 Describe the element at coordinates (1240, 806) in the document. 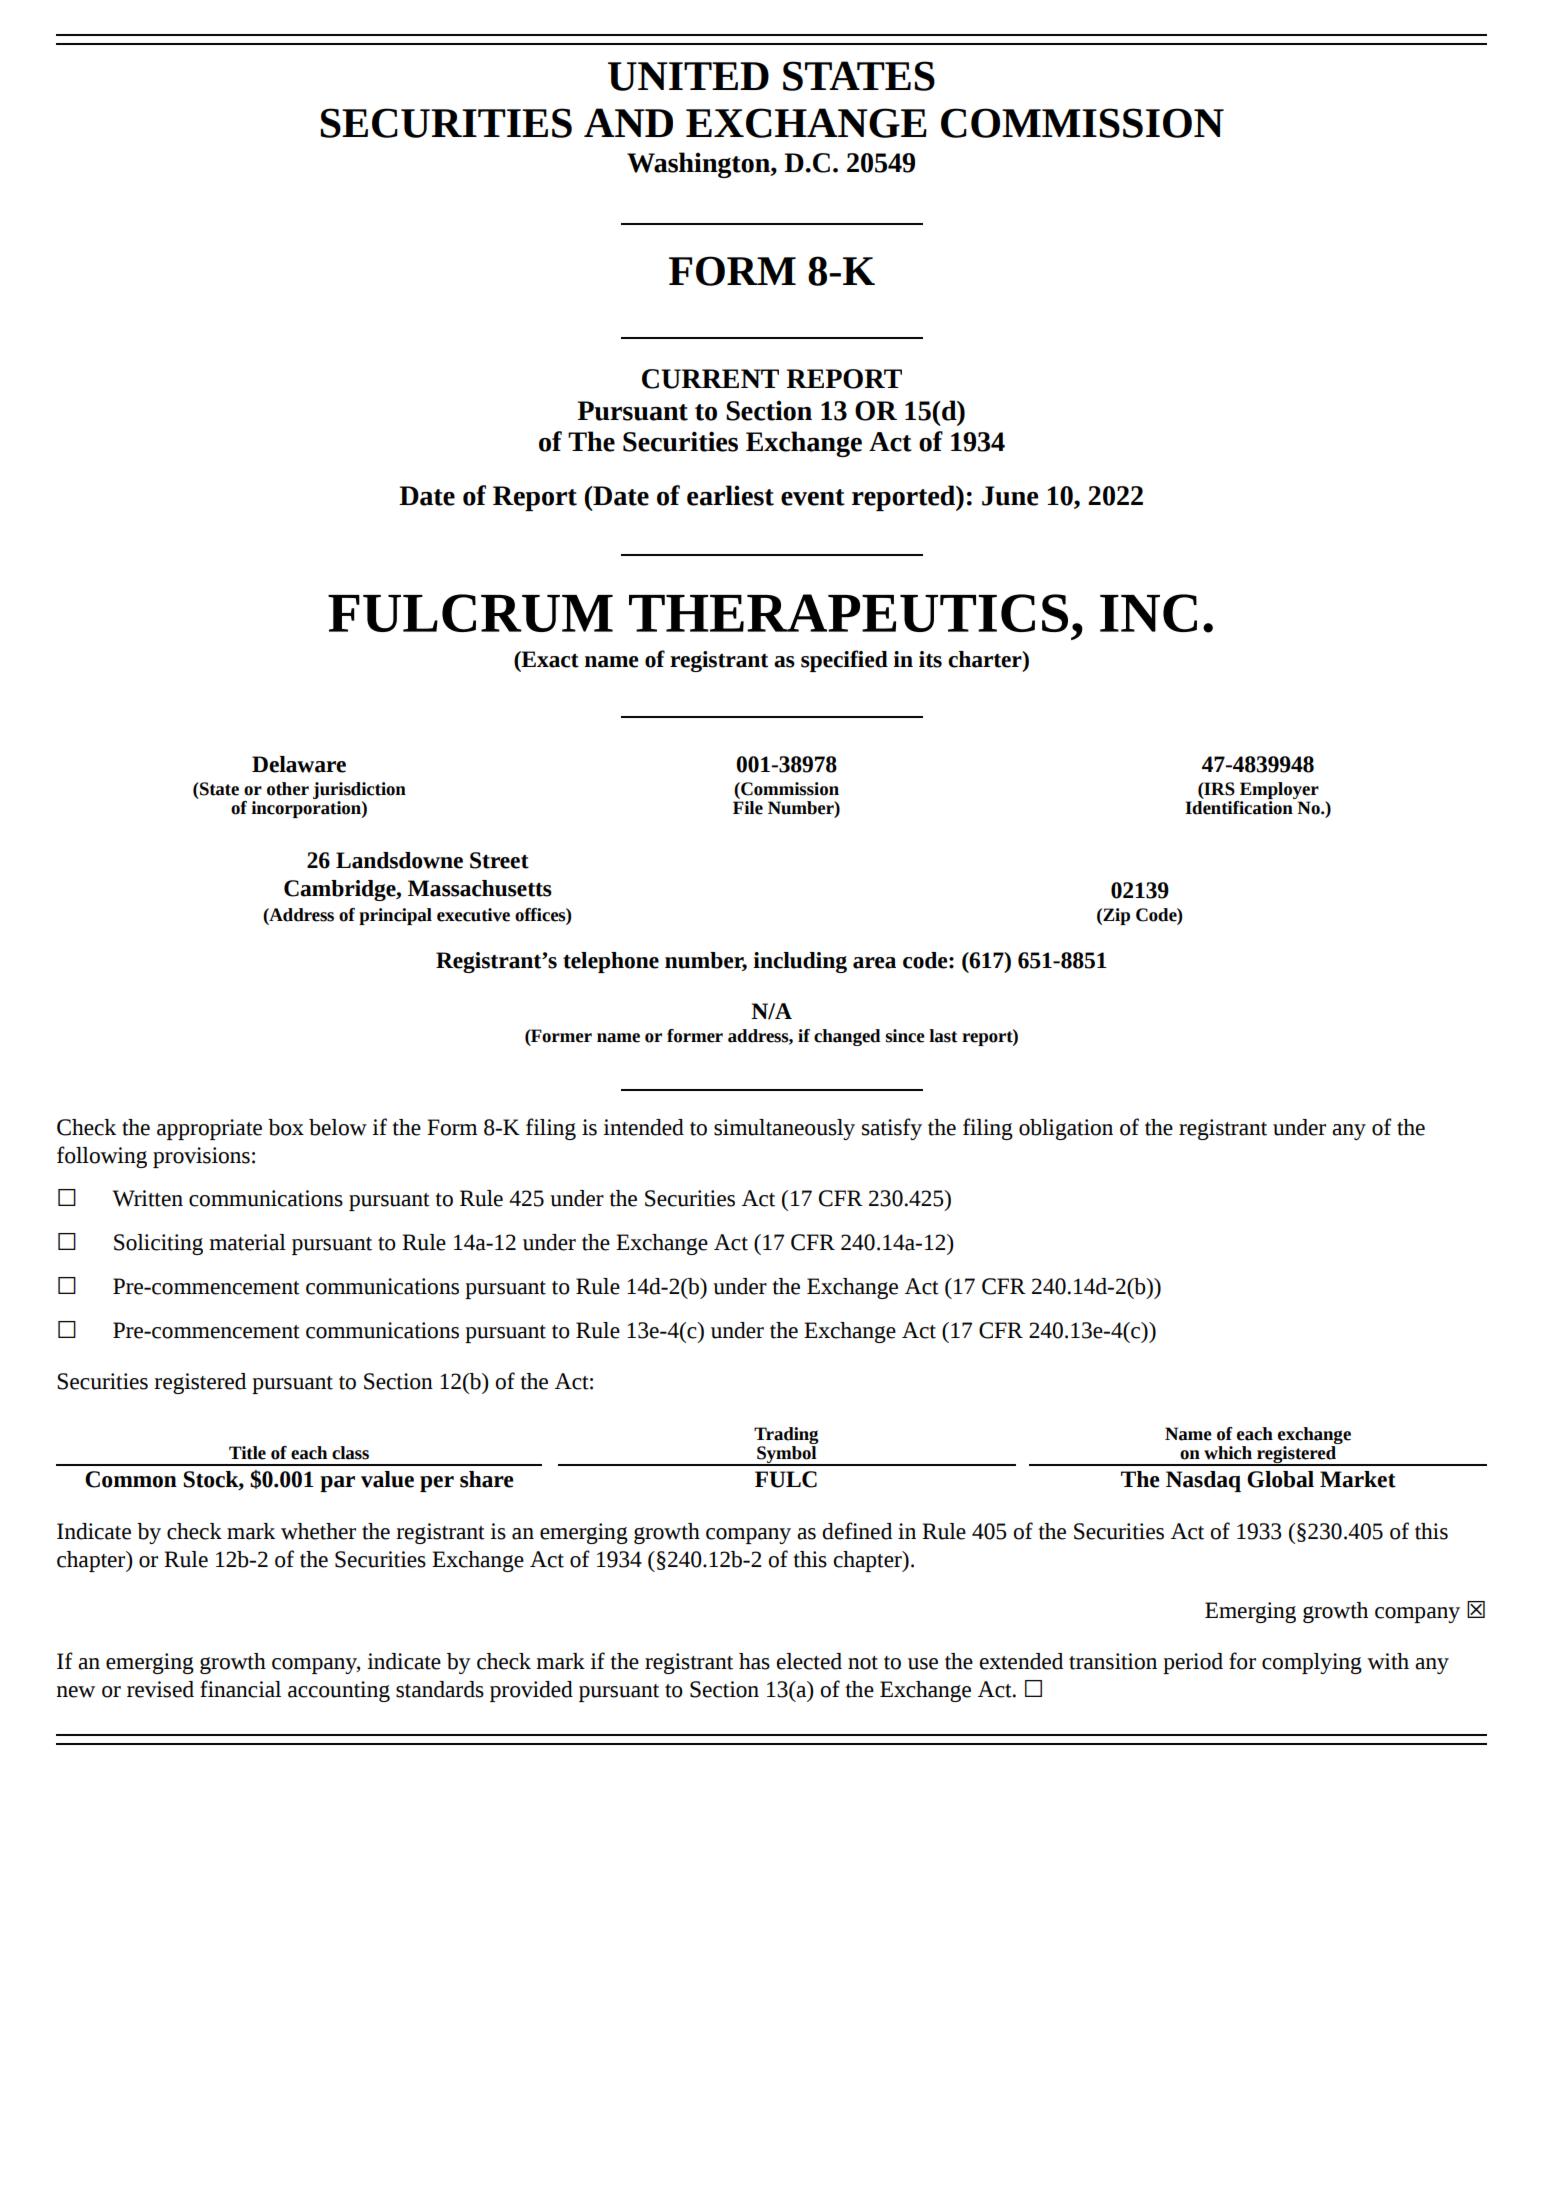

I see `Identification` at that location.
